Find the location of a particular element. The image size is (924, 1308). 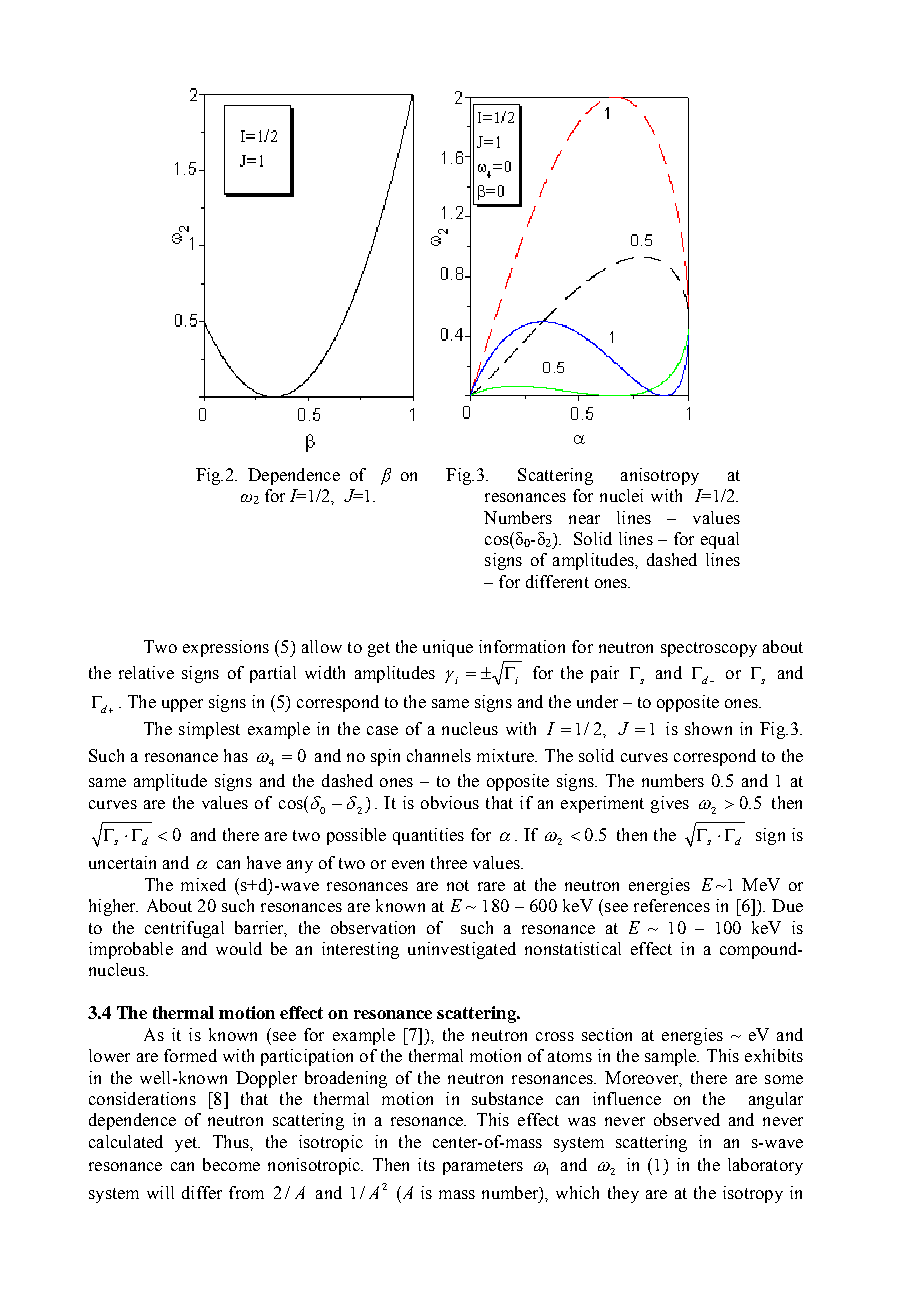

become is located at coordinates (231, 1164).
